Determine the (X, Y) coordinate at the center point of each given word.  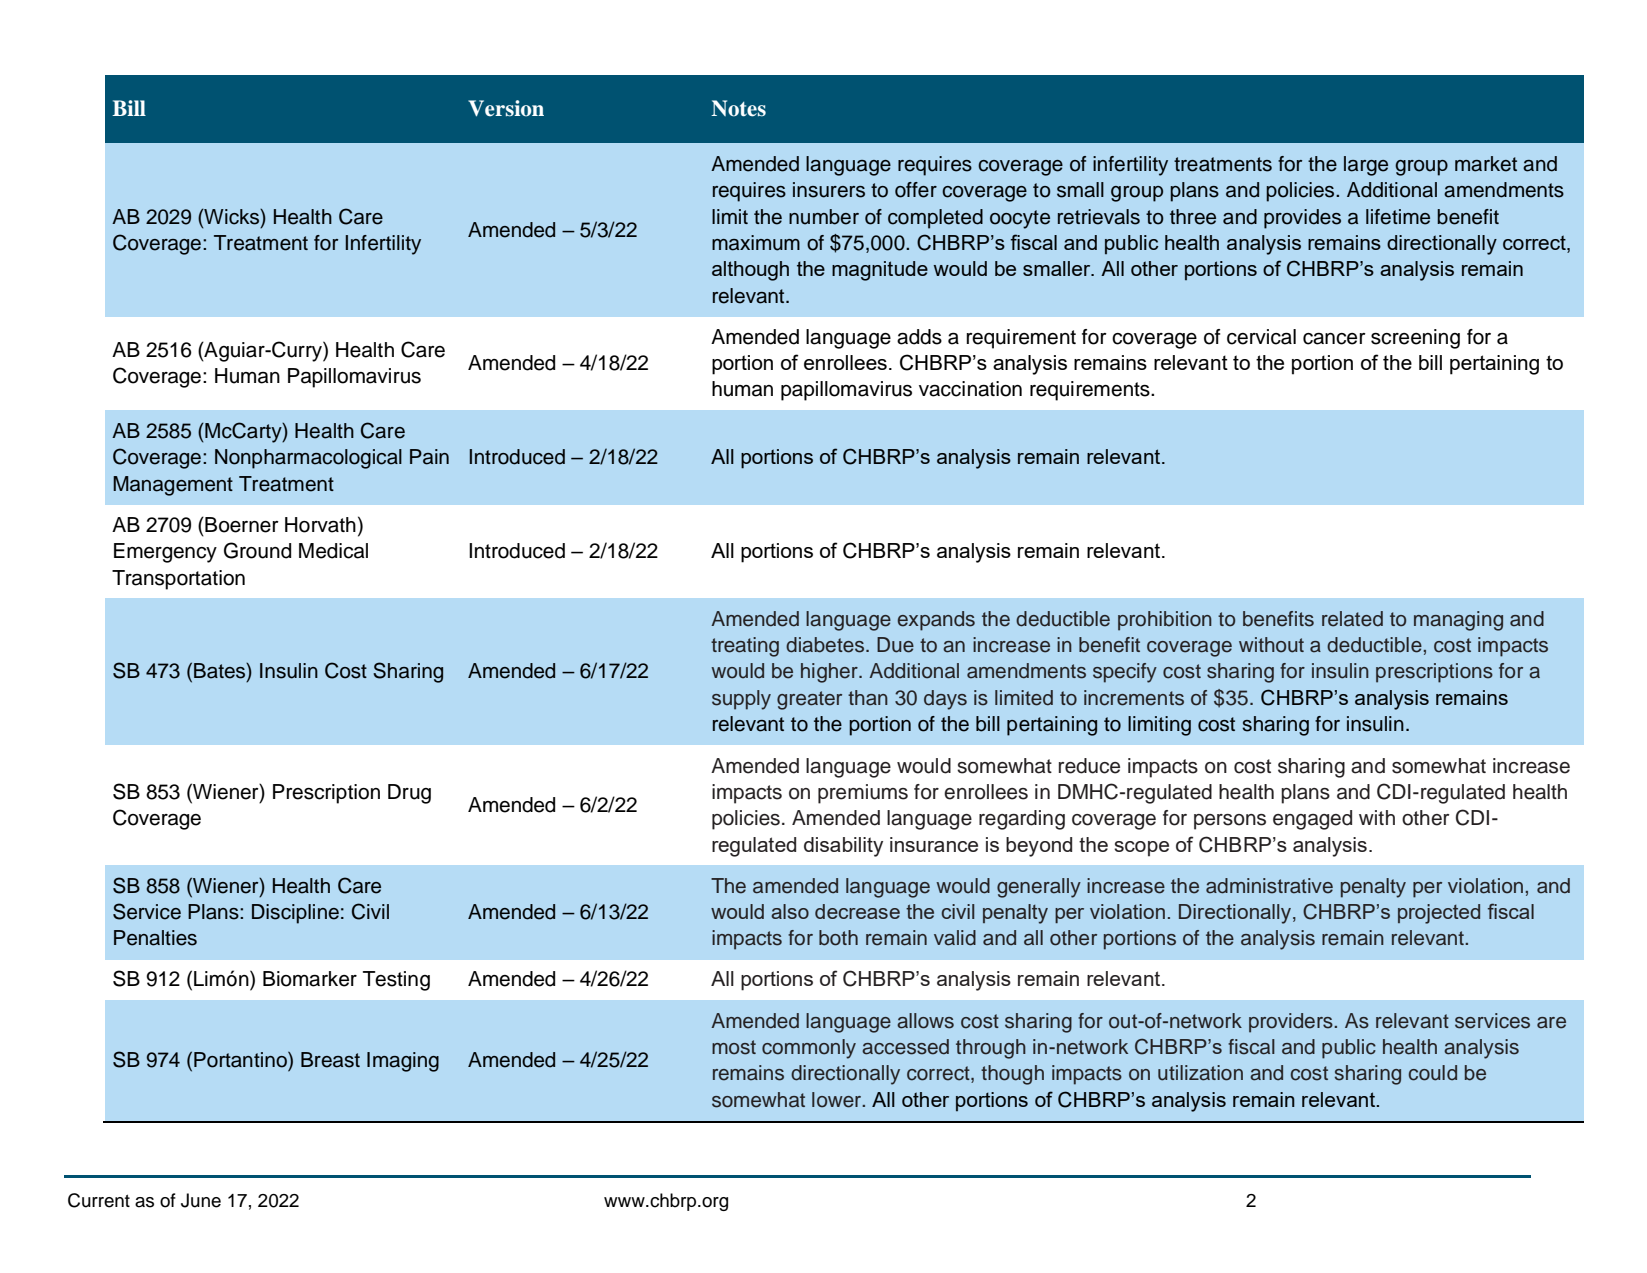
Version (506, 108)
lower (838, 1100)
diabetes (825, 645)
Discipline (295, 914)
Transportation (178, 580)
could (1433, 1073)
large (1366, 166)
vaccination (970, 389)
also (790, 911)
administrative (1269, 886)
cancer (1334, 339)
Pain (429, 457)
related (1352, 619)
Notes (738, 108)
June (201, 1200)
